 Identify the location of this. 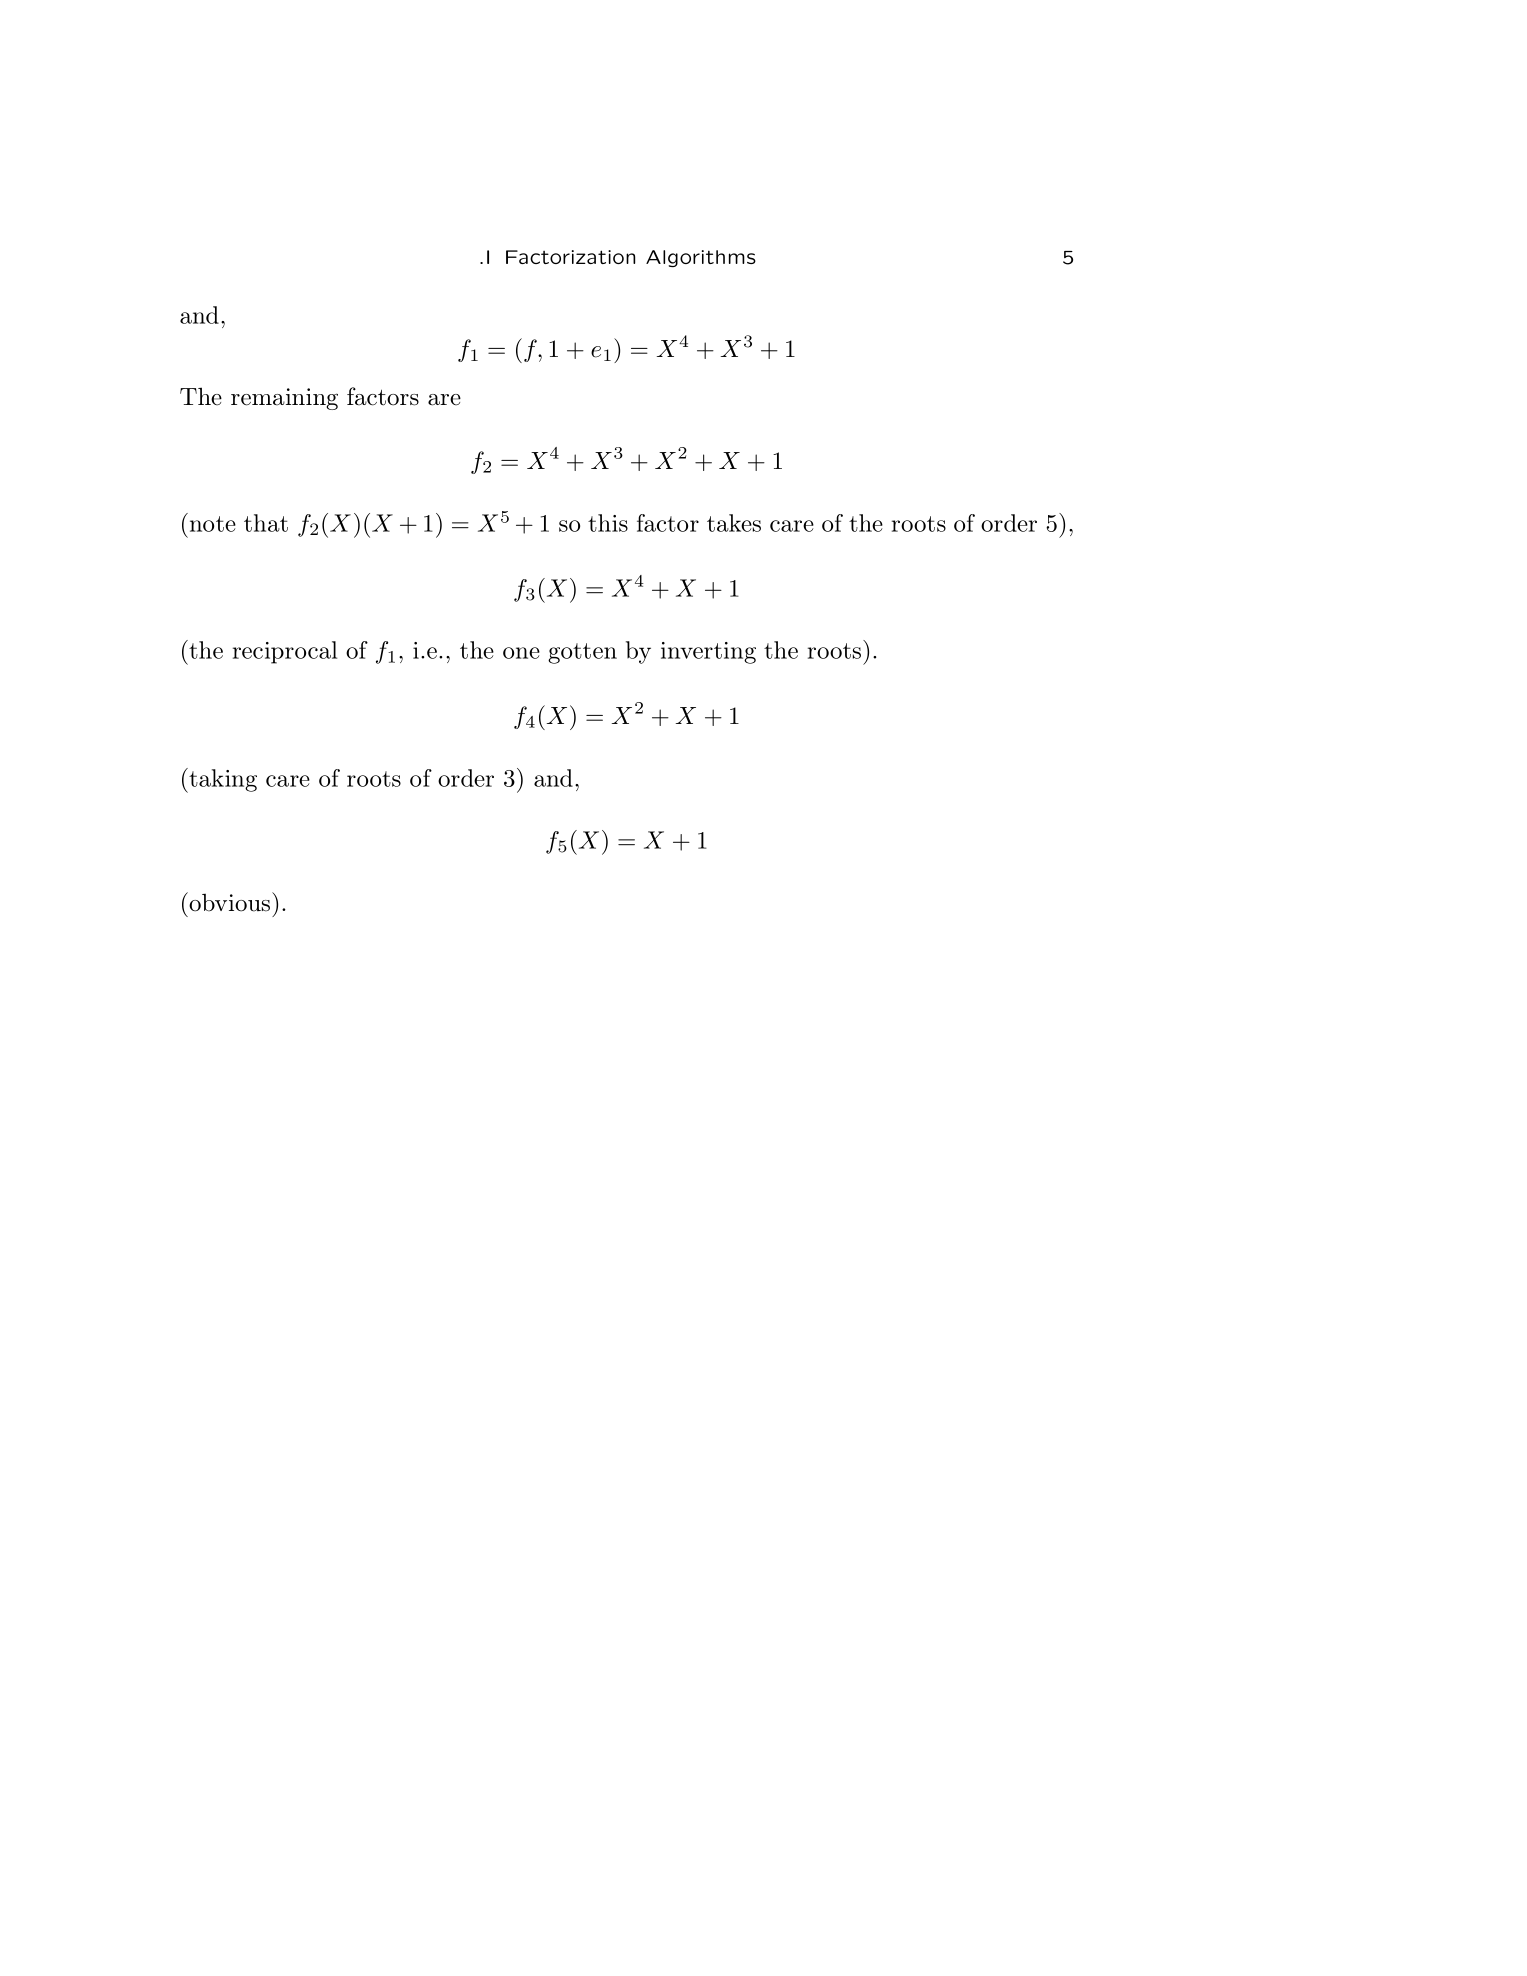
(608, 523).
